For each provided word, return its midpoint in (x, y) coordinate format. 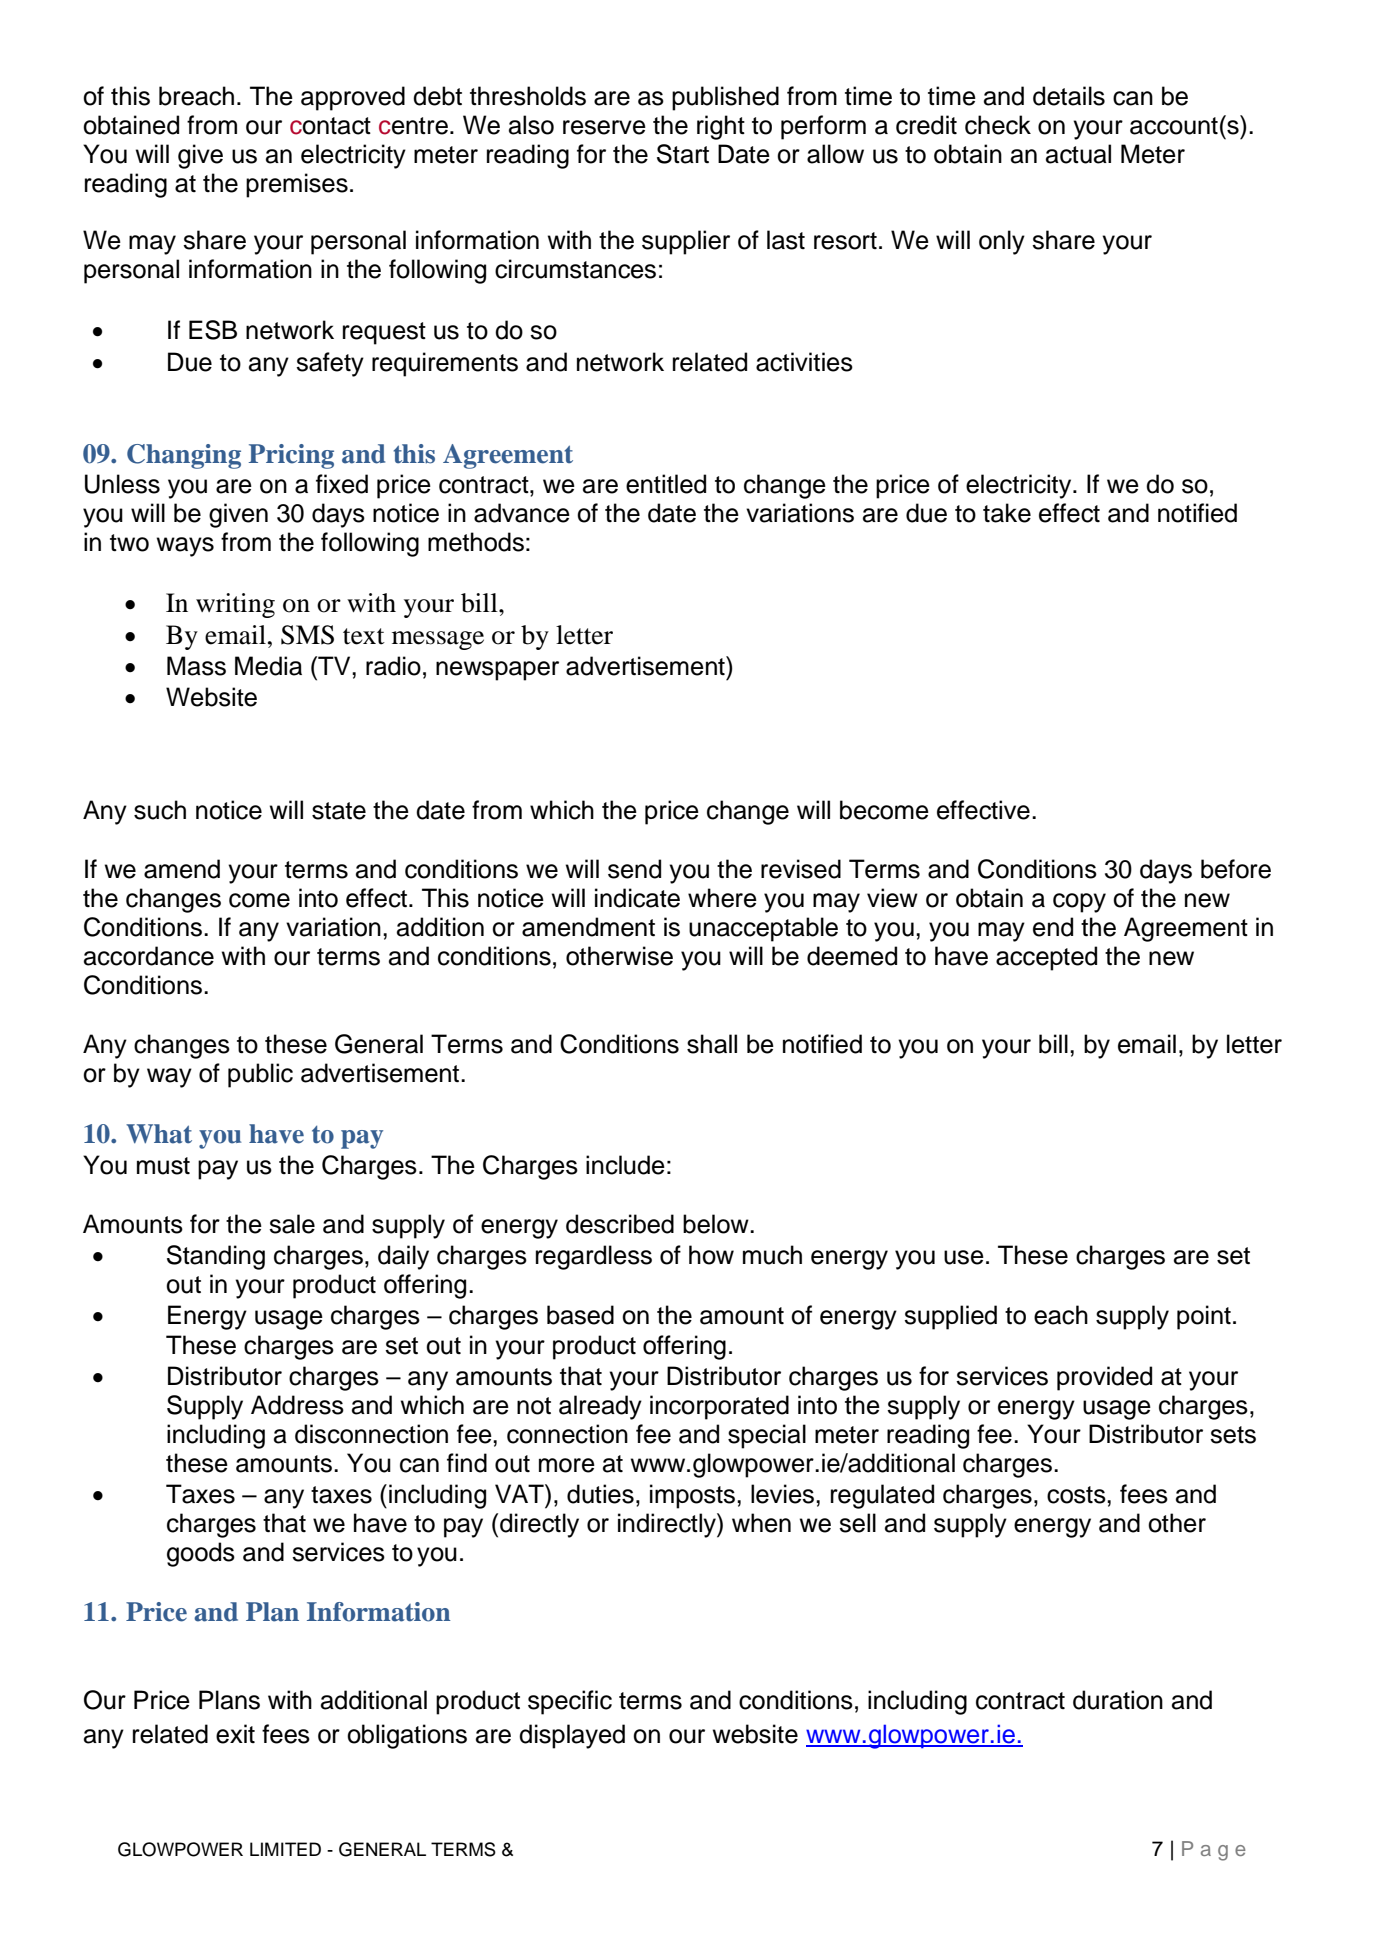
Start (683, 154)
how (711, 1255)
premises (297, 185)
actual (1078, 154)
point (1204, 1317)
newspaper (497, 671)
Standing (216, 1257)
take (1007, 513)
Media (268, 666)
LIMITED (285, 1849)
